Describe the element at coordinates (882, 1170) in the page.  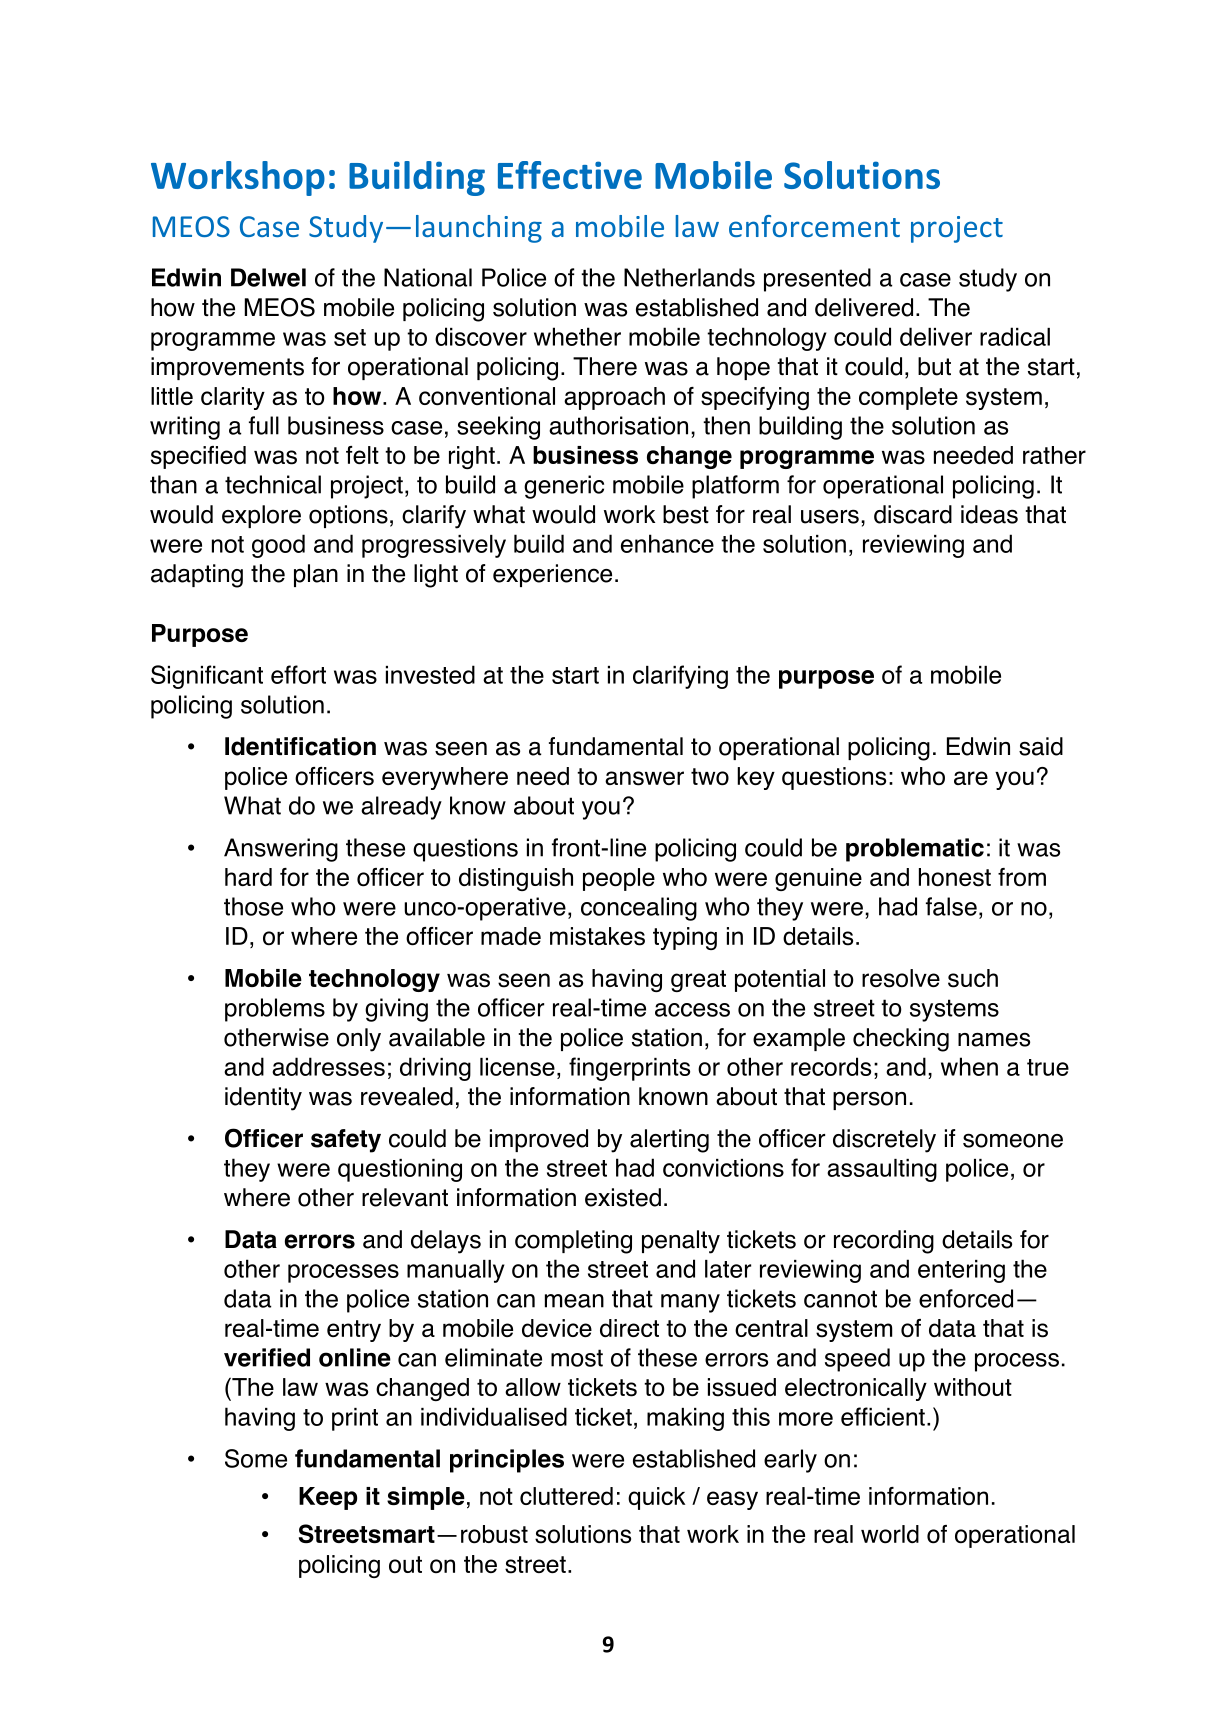
I see `assaulting` at that location.
